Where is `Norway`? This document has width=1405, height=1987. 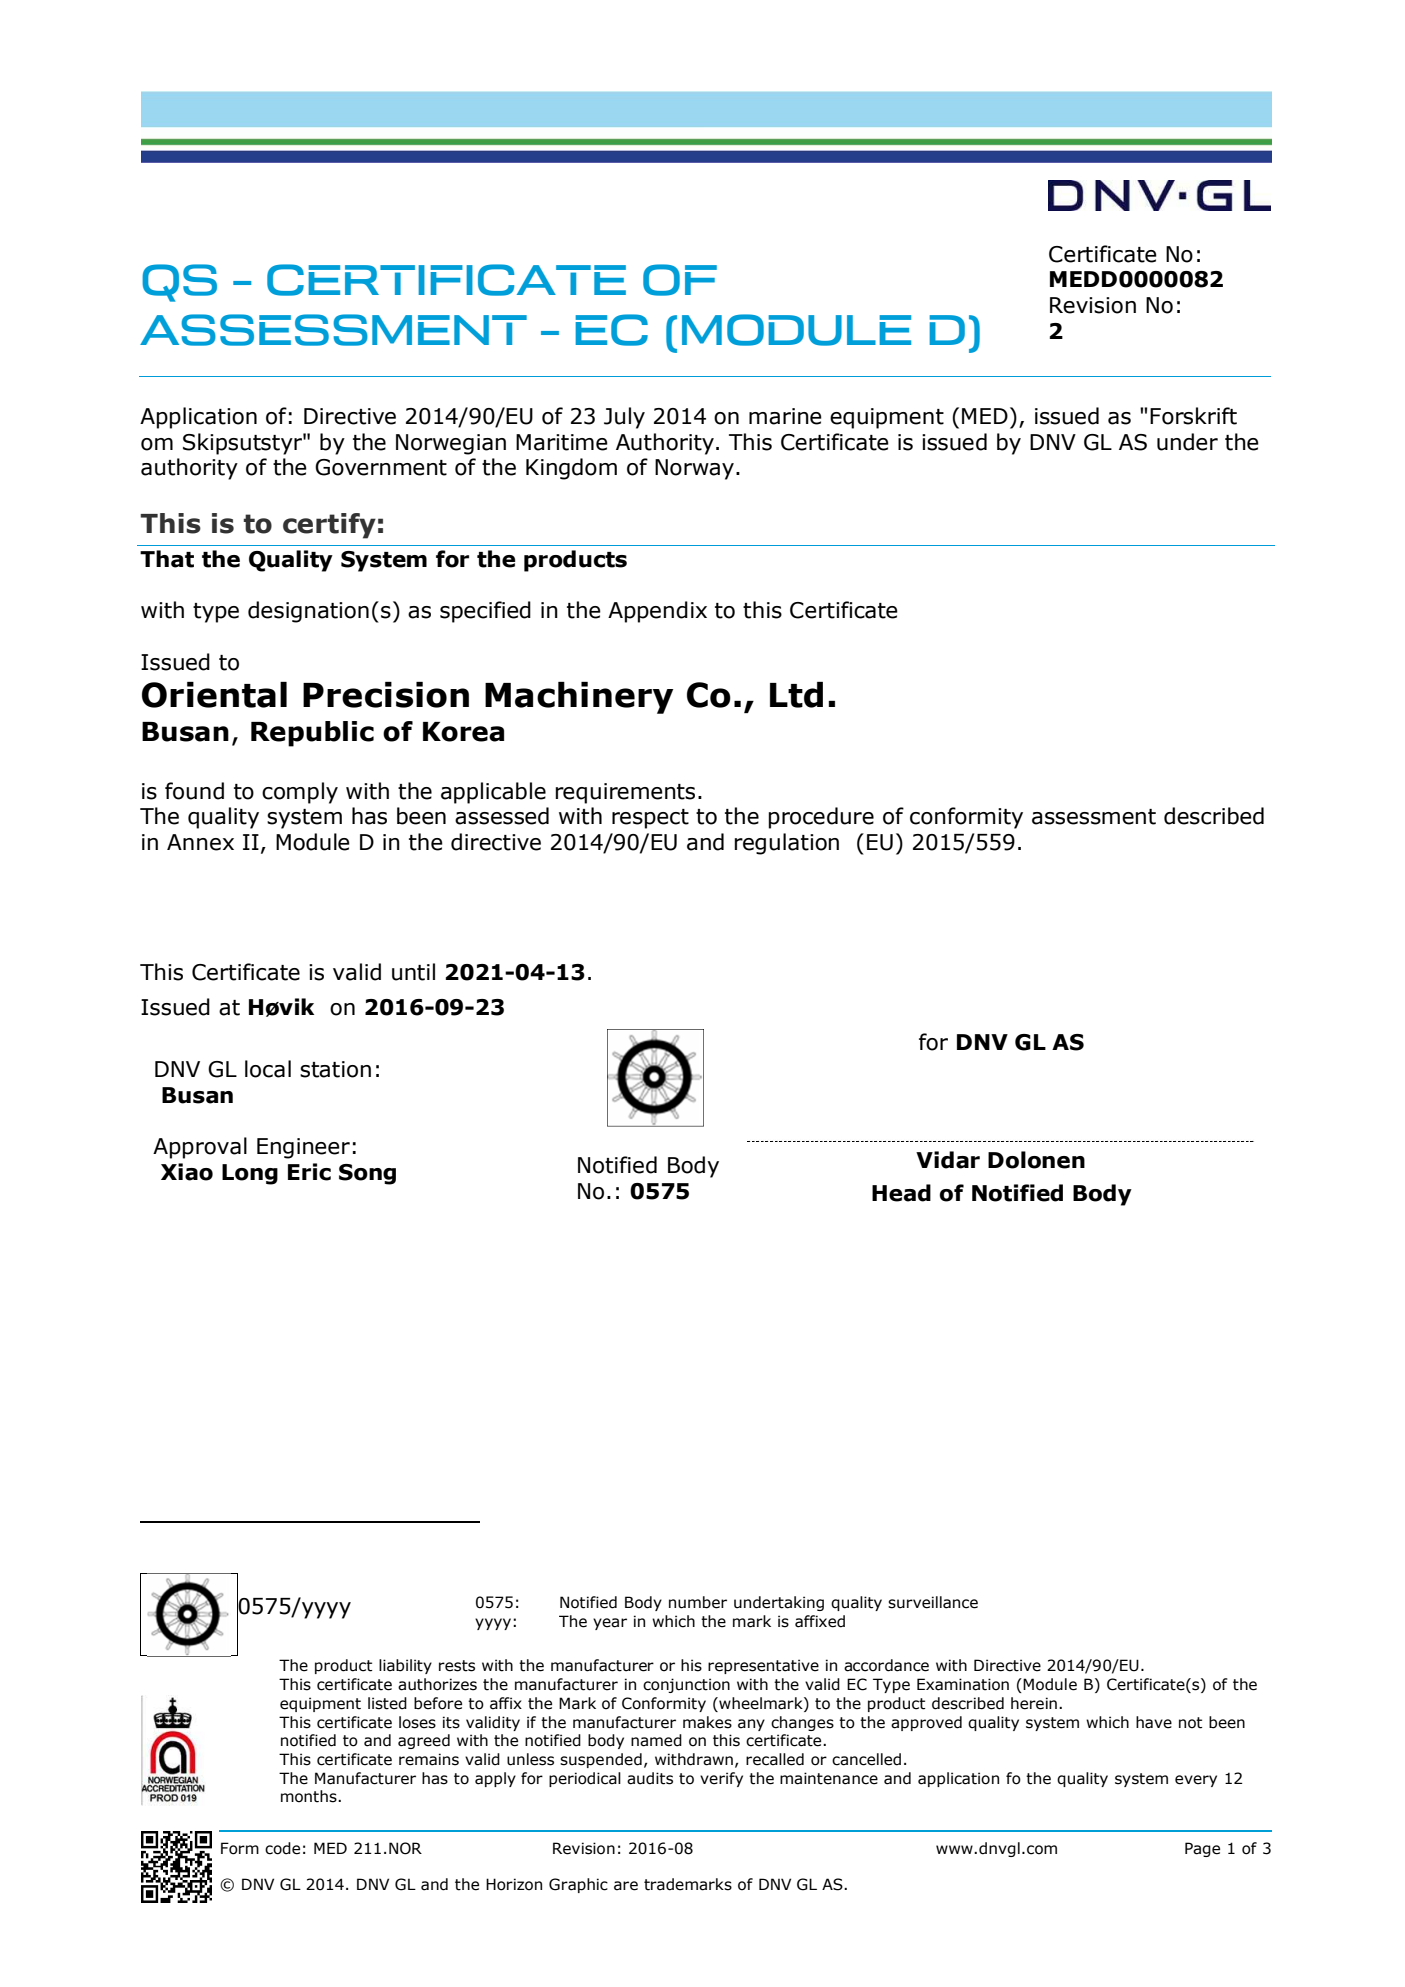 Norway is located at coordinates (694, 469).
